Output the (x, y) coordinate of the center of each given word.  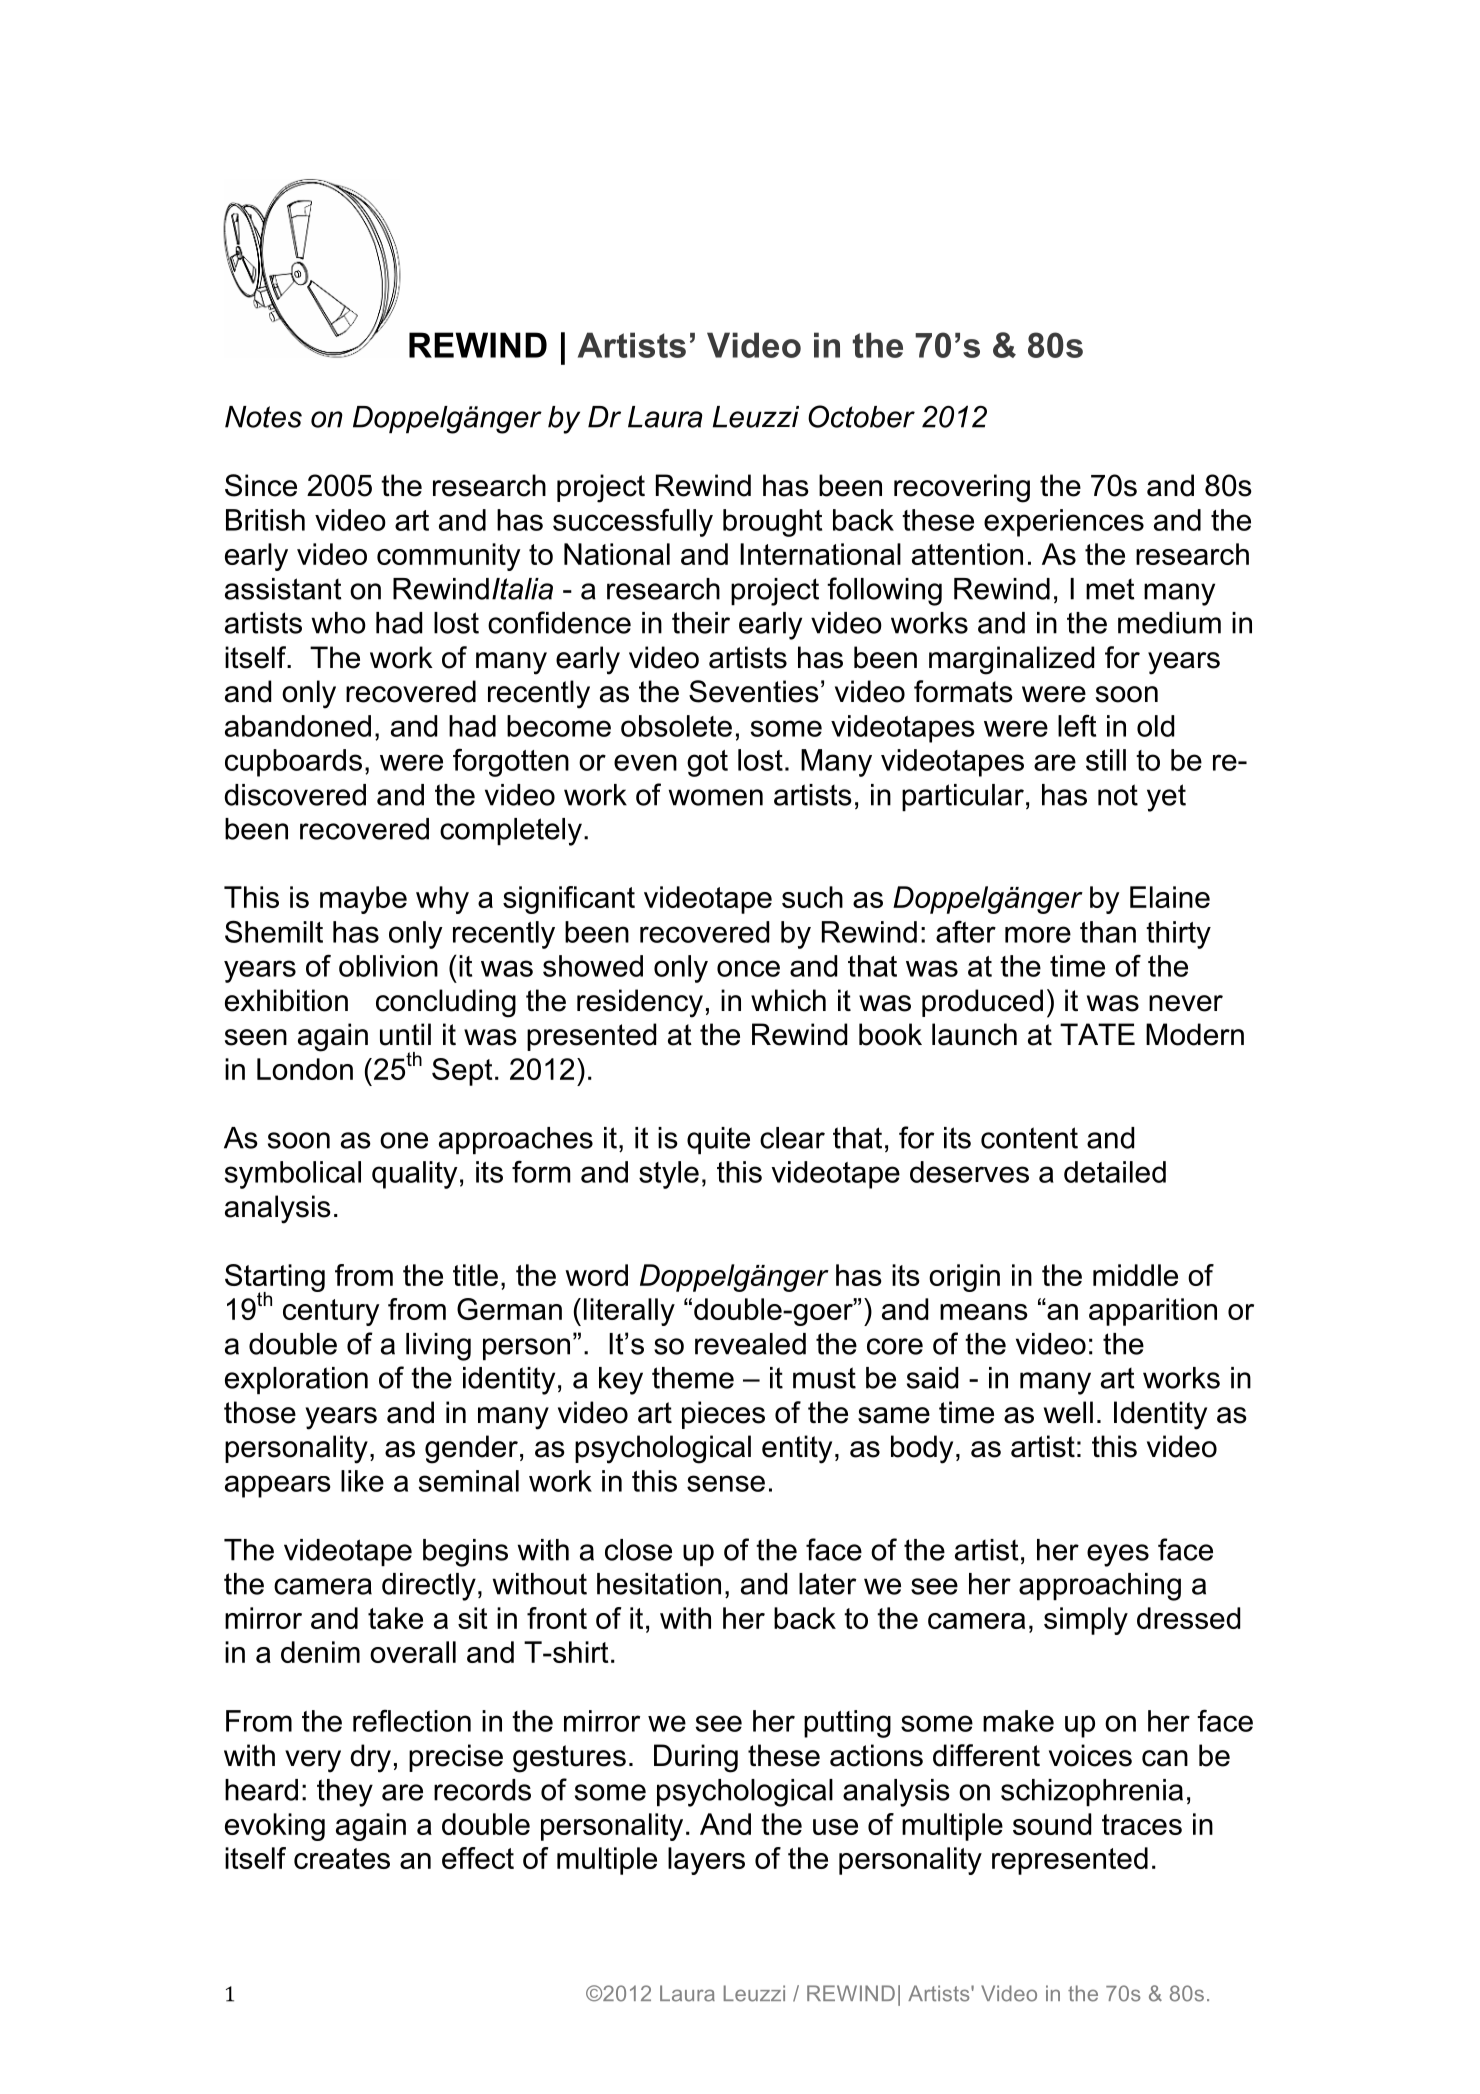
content (1029, 1138)
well (1068, 1412)
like (362, 1481)
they (345, 1793)
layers (706, 1861)
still (1106, 760)
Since (261, 485)
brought (772, 523)
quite (718, 1140)
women (716, 797)
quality (415, 1175)
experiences (1064, 523)
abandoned (298, 726)
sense (726, 1483)
